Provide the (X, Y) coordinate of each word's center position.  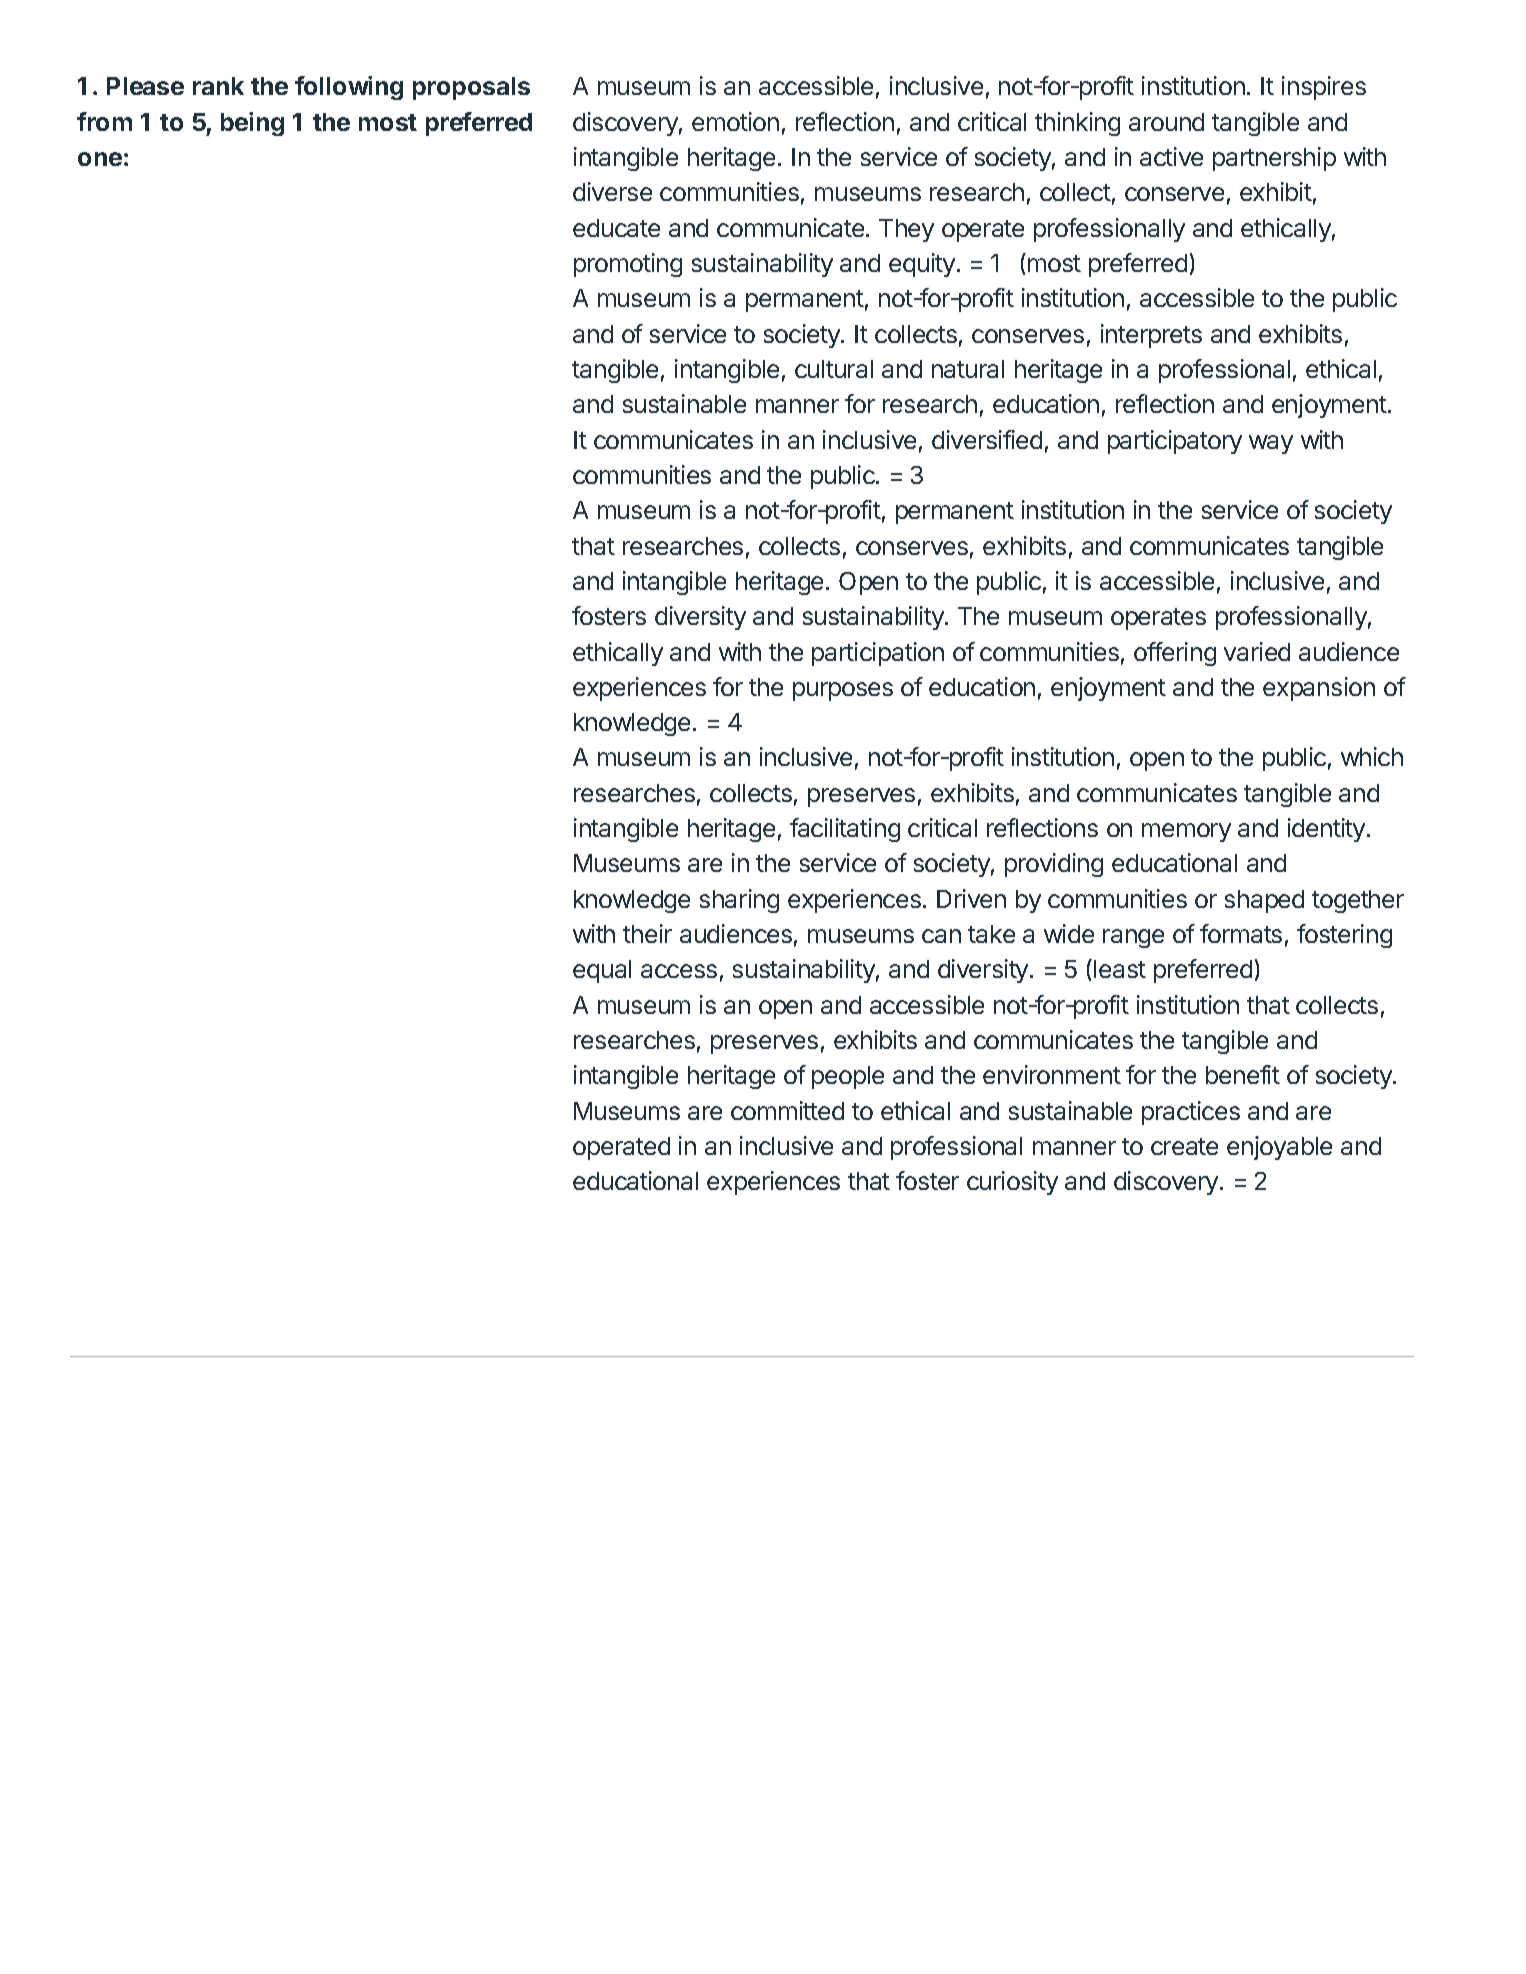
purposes (843, 691)
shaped (1264, 901)
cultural (834, 369)
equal (602, 971)
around (1166, 122)
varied (1257, 651)
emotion (735, 121)
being (252, 124)
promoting (628, 265)
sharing (739, 901)
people (848, 1077)
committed (787, 1110)
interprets (1151, 336)
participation (878, 654)
